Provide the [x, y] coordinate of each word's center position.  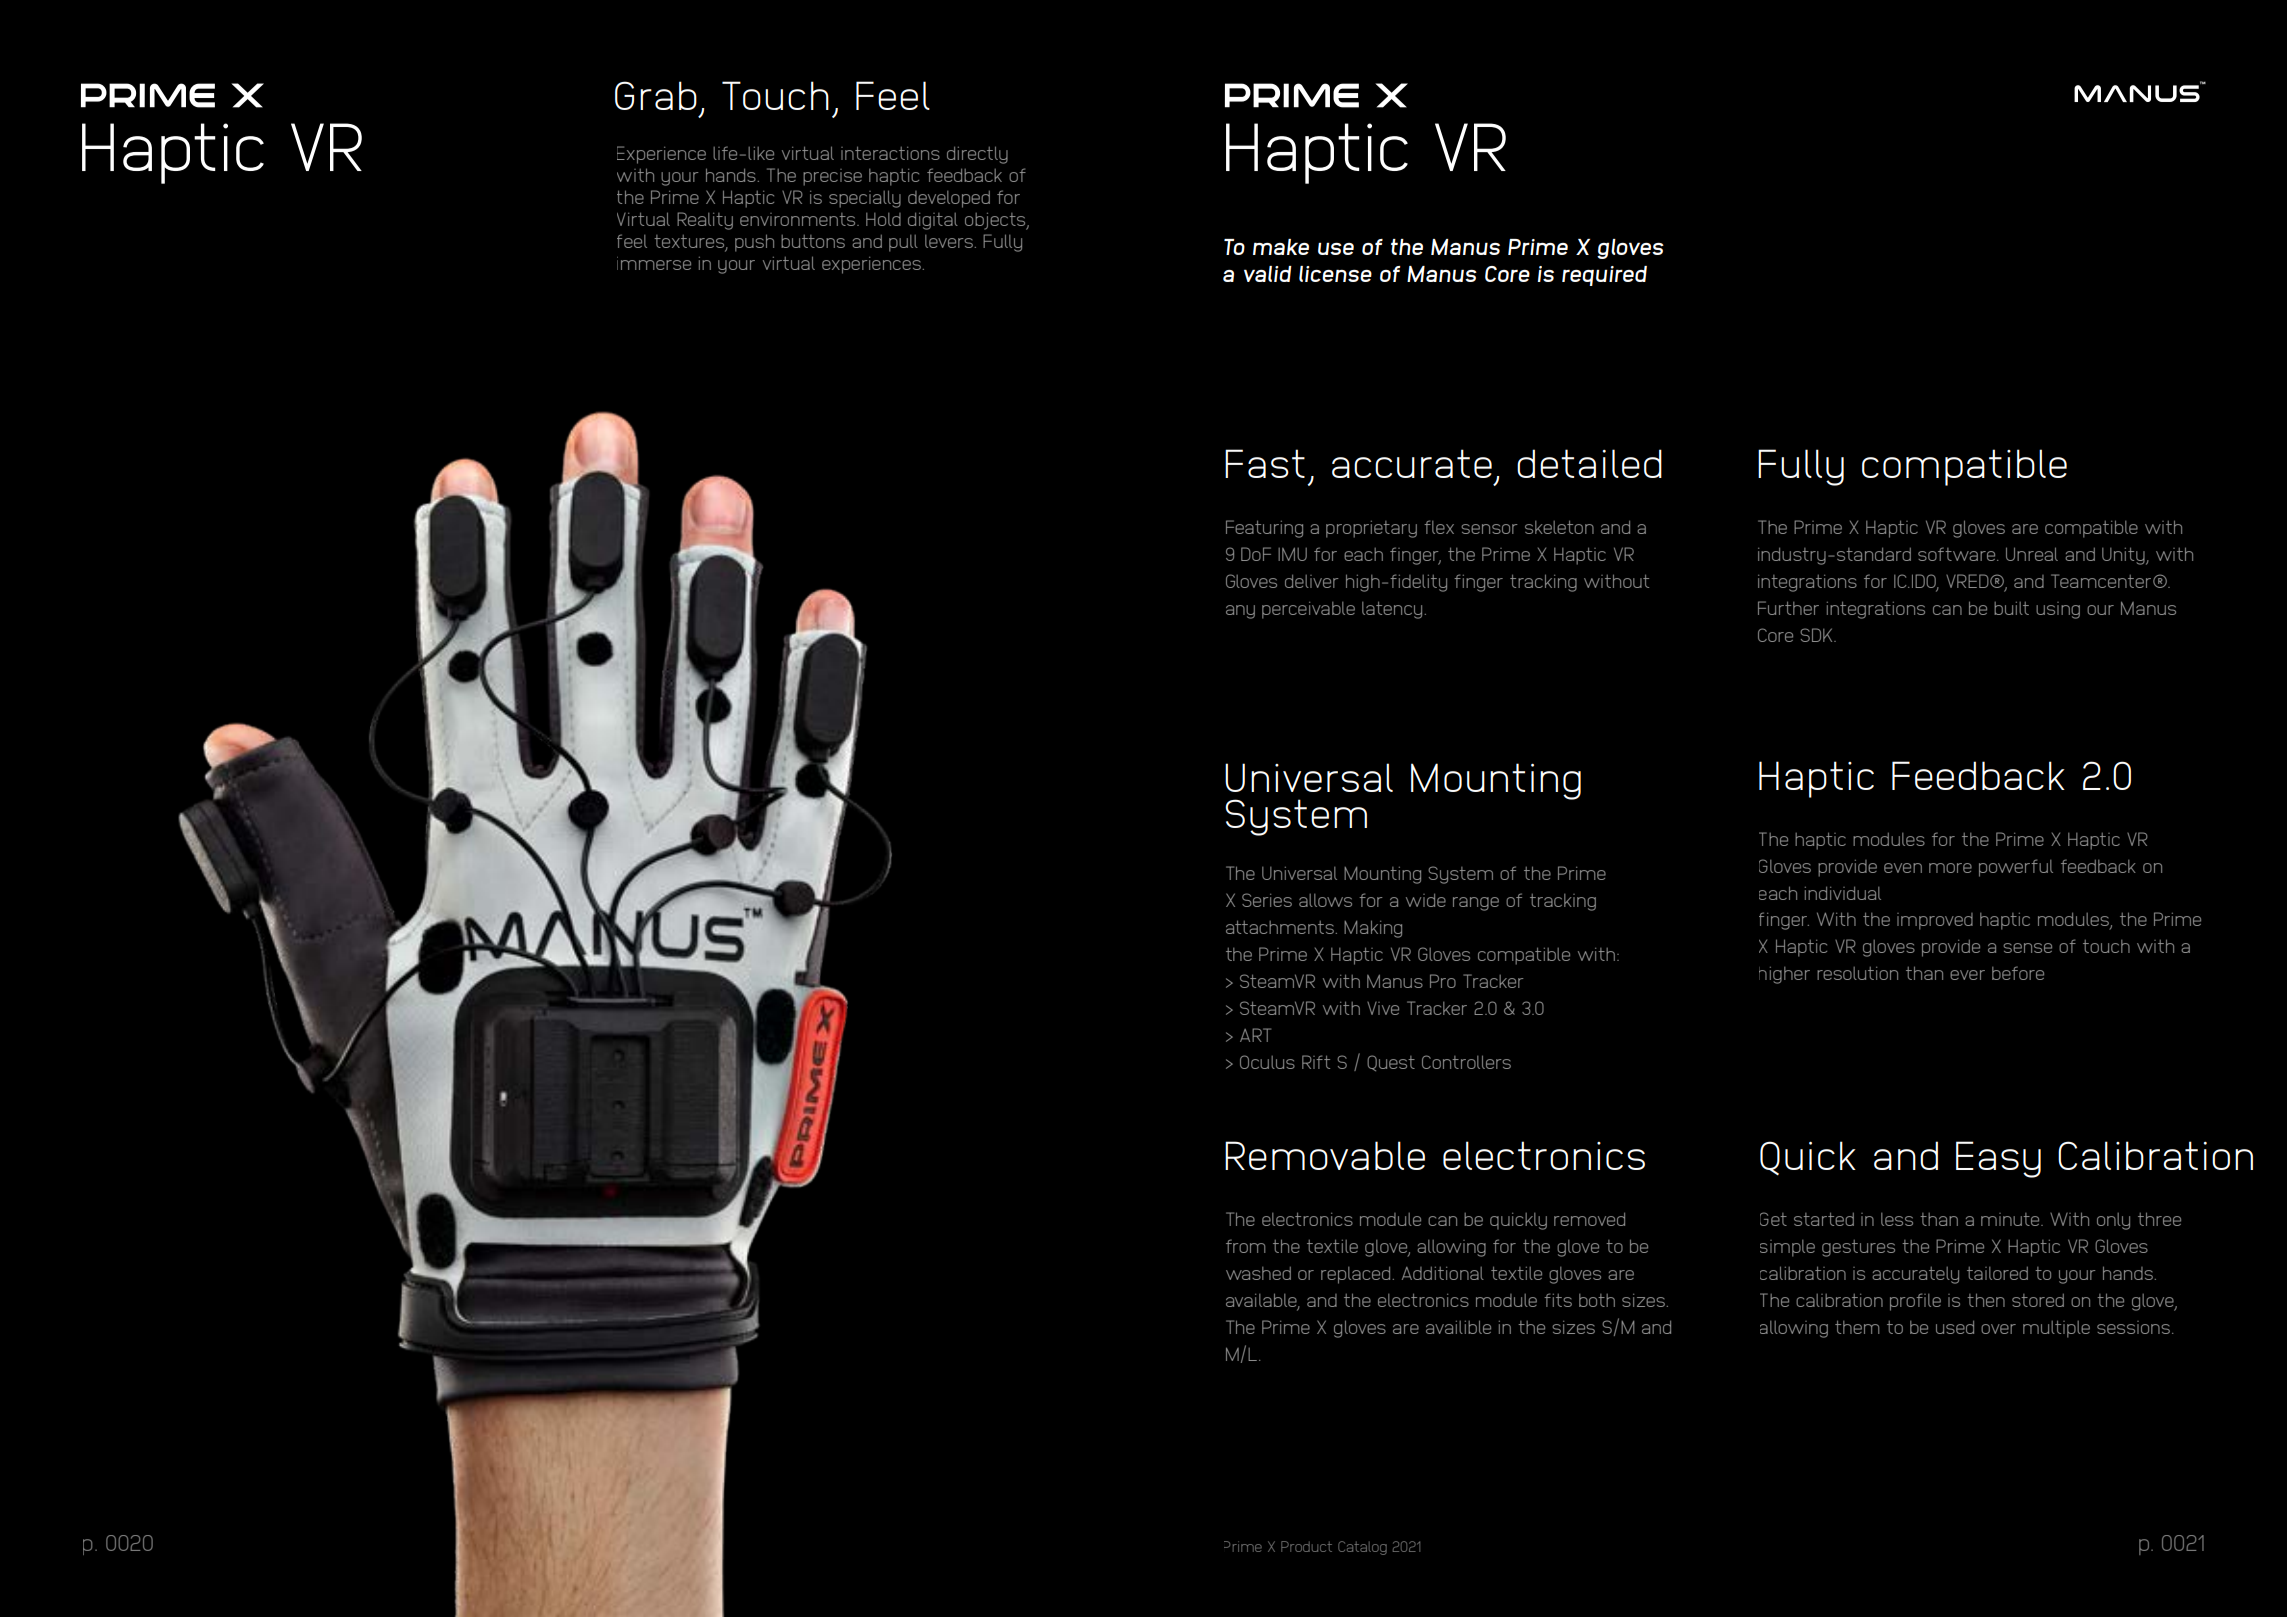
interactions [890, 153]
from [1245, 1246]
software [1958, 554]
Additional [1443, 1273]
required [1604, 276]
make [1281, 247]
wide [1426, 900]
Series [1267, 900]
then [1986, 1300]
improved [1935, 921]
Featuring [1264, 529]
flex [1439, 527]
